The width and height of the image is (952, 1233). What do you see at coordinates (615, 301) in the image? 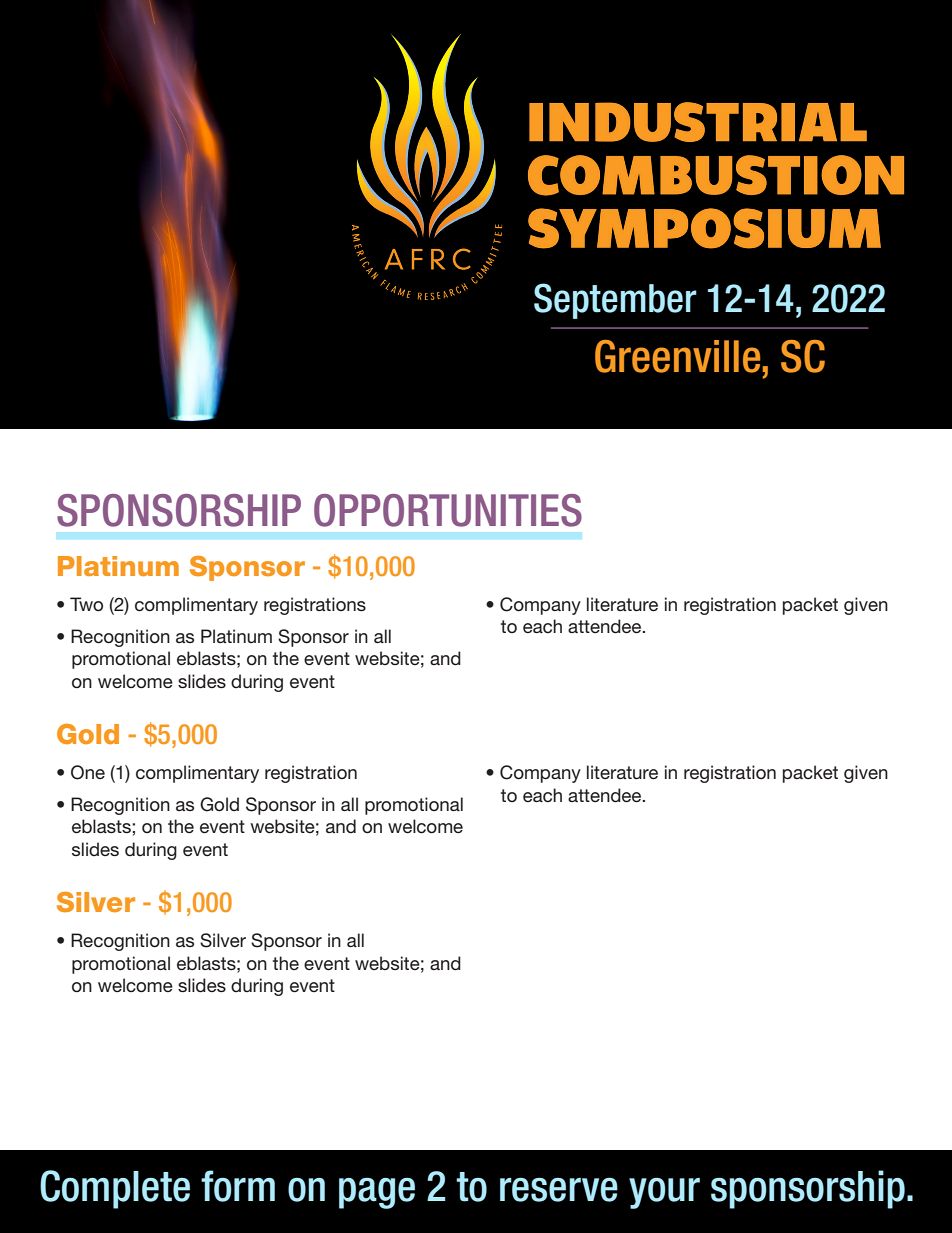
I see `September` at bounding box center [615, 301].
